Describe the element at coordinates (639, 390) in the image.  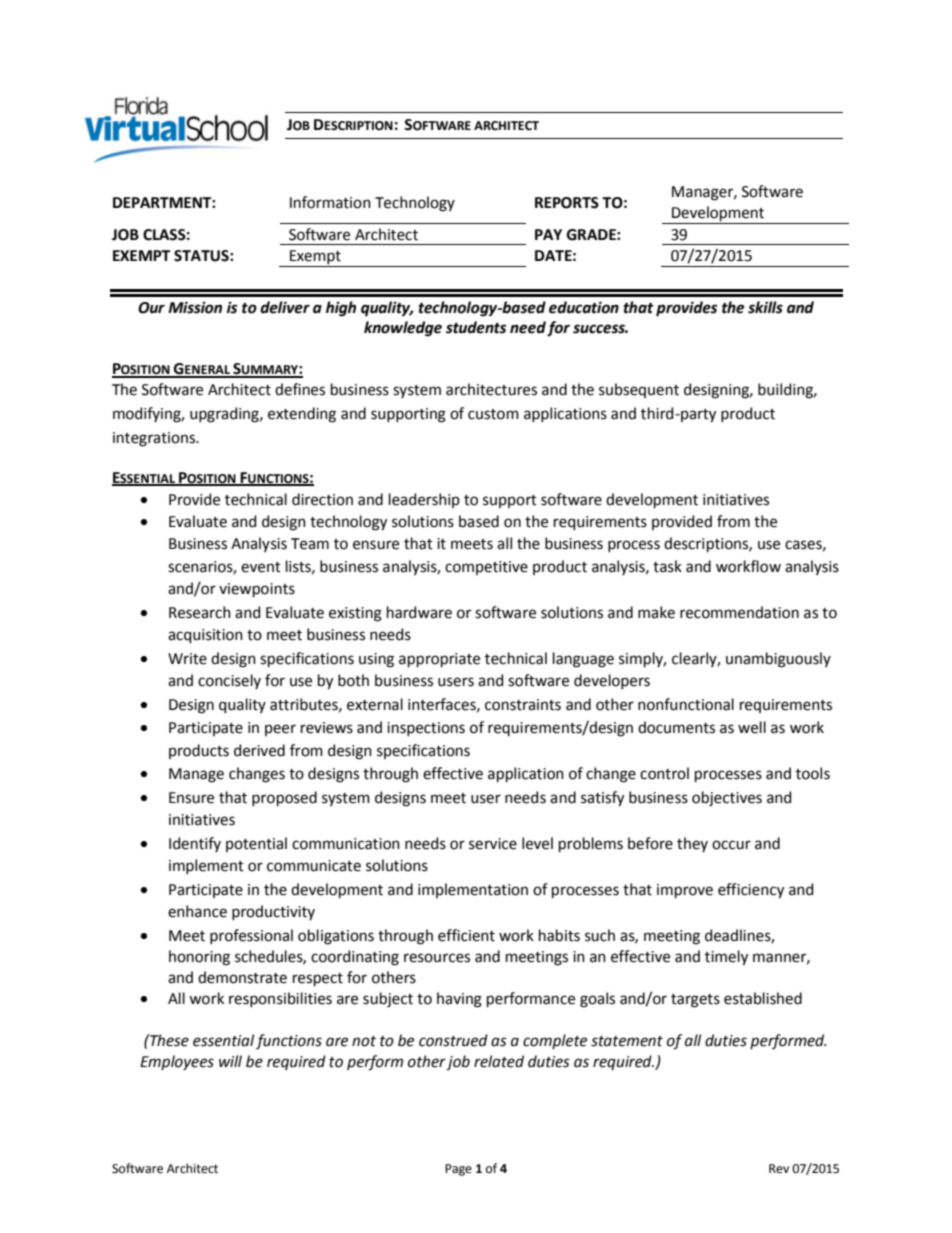
I see `subsequent` at that location.
